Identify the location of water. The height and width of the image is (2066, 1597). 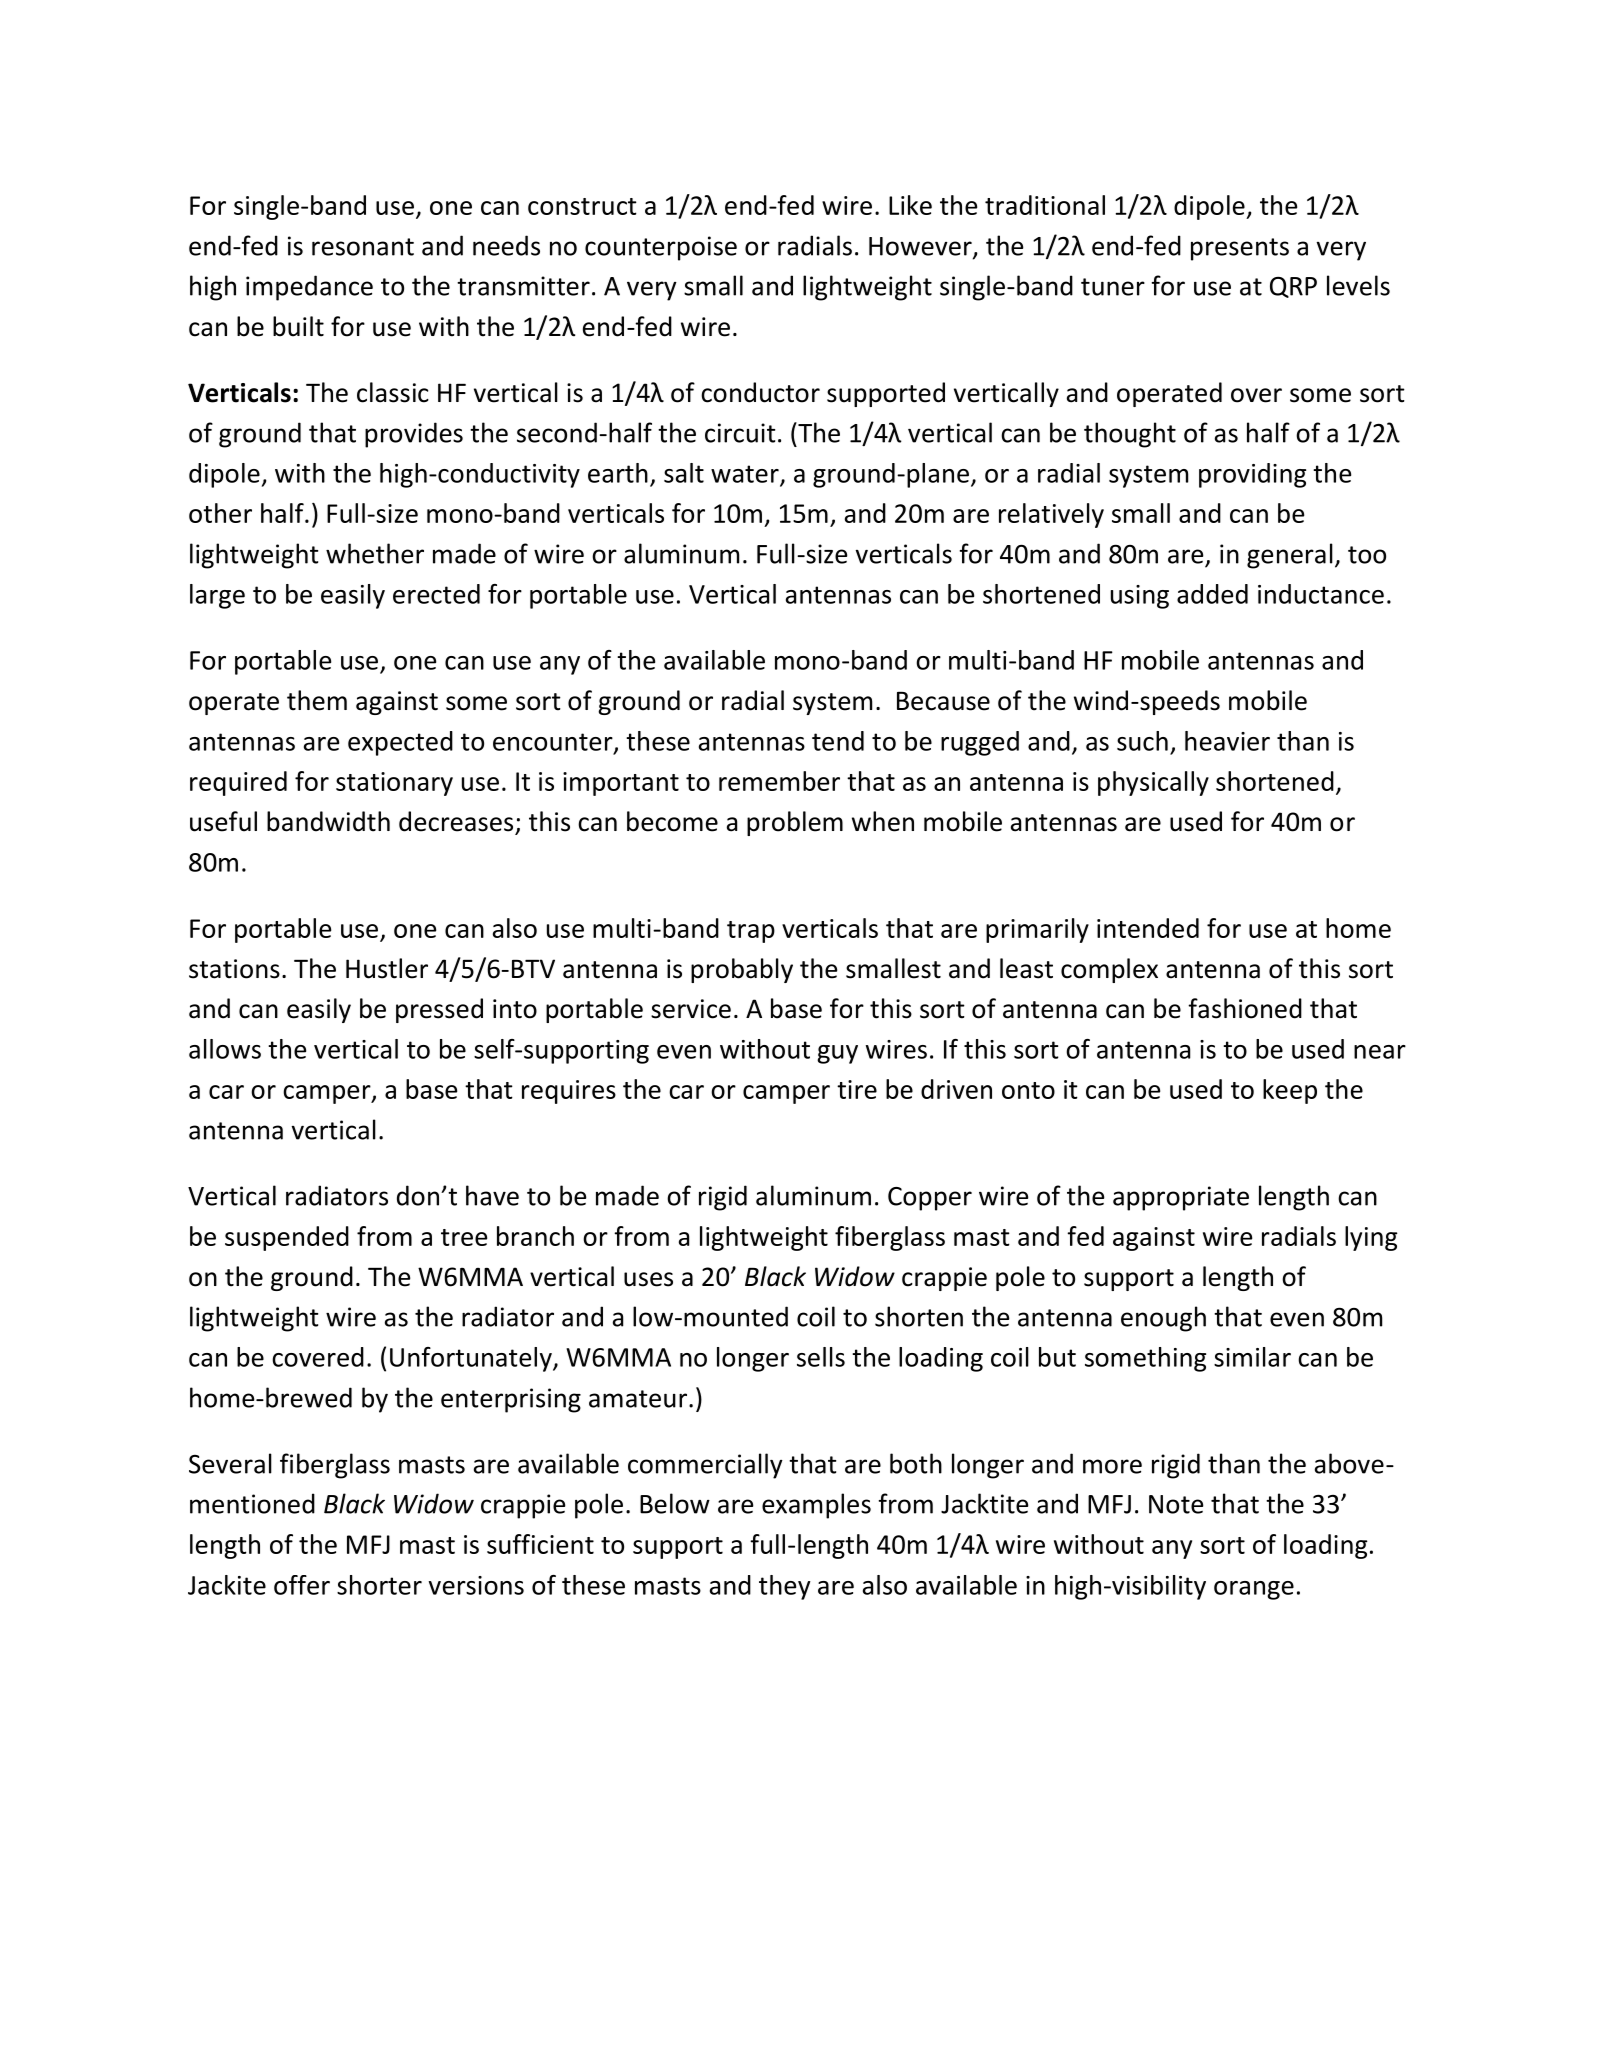
(746, 475).
